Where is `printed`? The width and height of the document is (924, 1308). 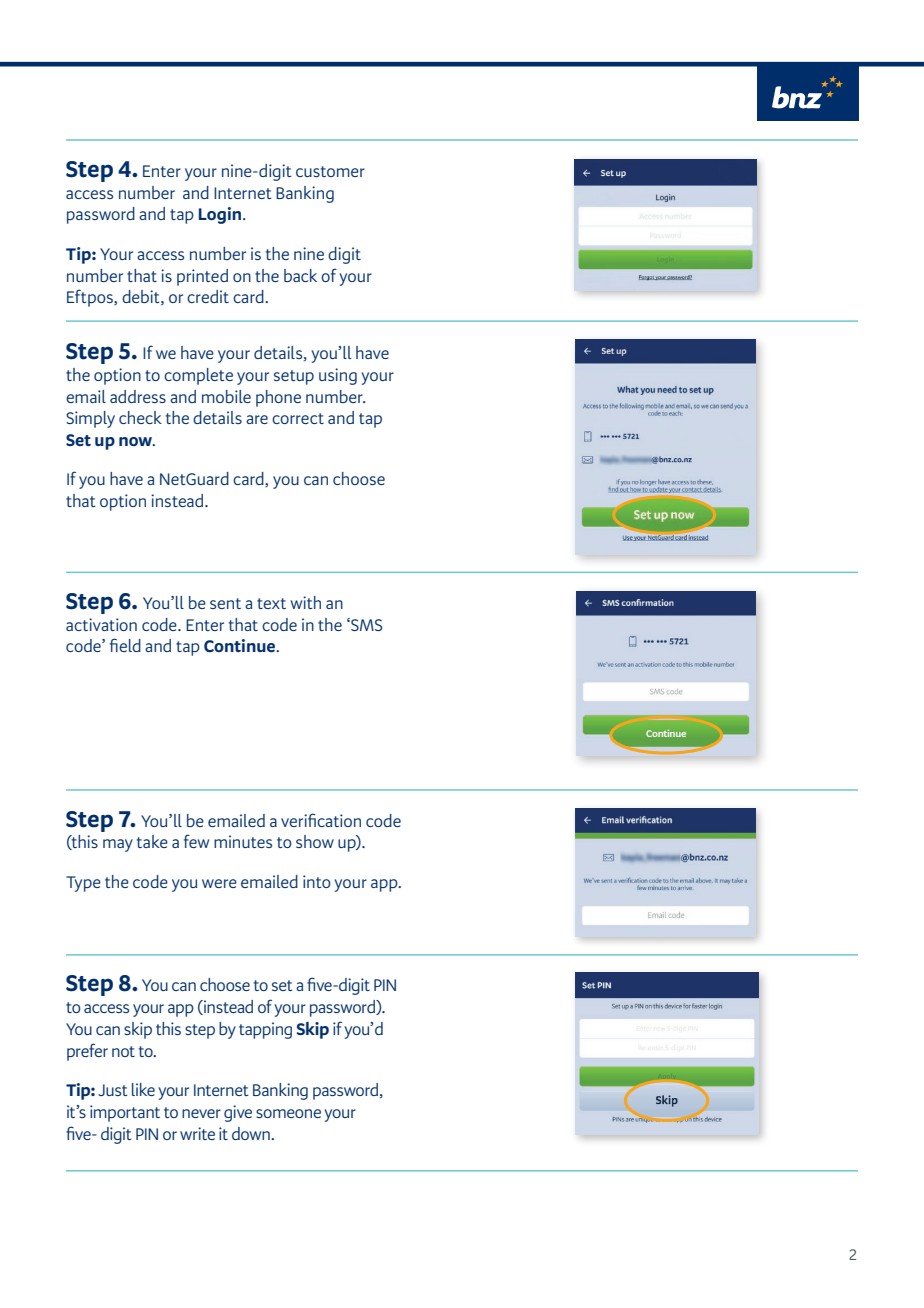 printed is located at coordinates (202, 277).
